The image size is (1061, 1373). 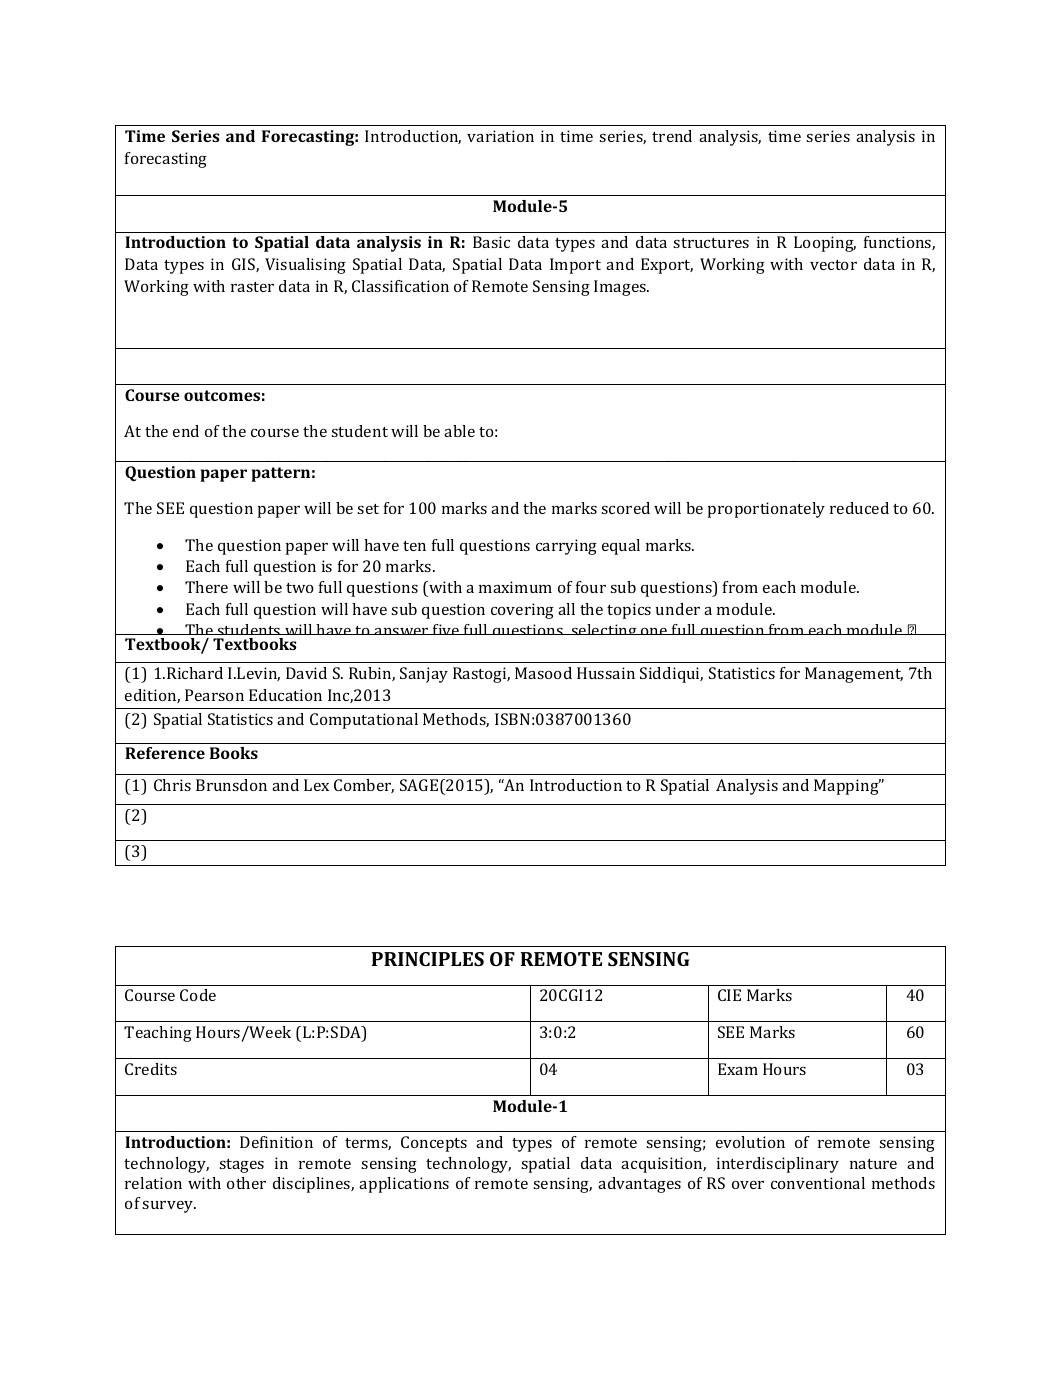 I want to click on Masood, so click(x=543, y=673).
